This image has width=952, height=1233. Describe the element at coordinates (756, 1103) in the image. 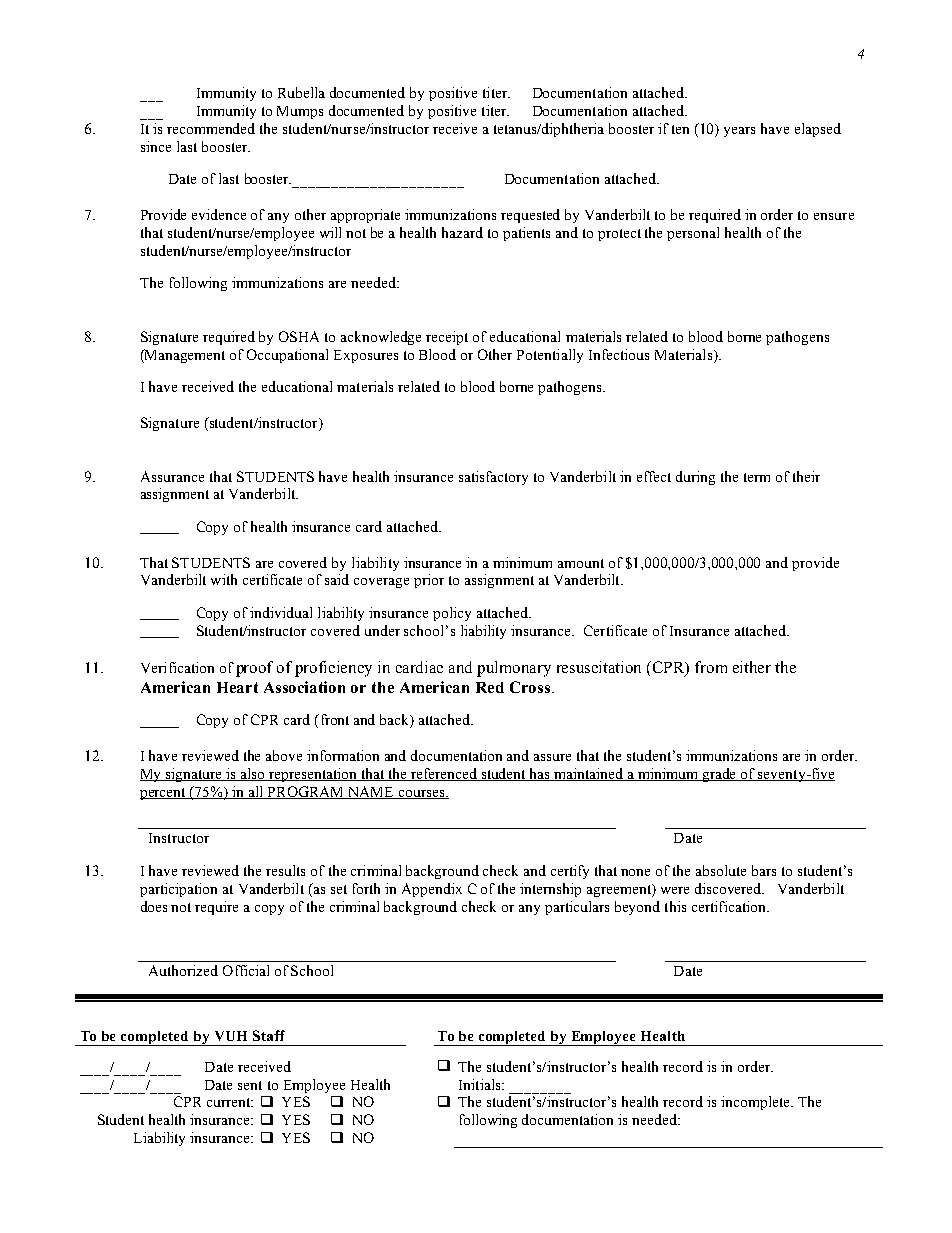

I see `incomplete` at that location.
